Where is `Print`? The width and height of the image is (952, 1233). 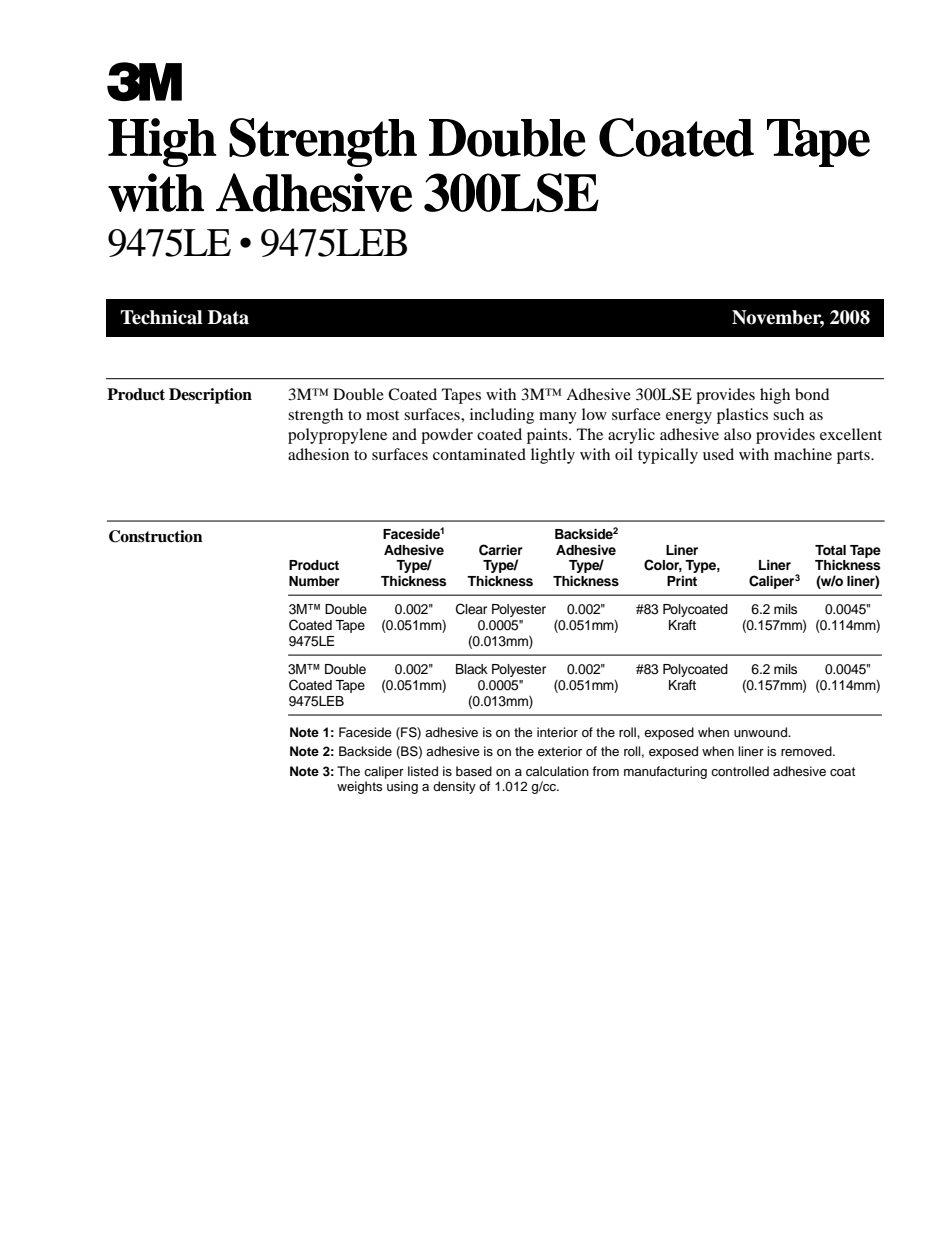 Print is located at coordinates (682, 581).
